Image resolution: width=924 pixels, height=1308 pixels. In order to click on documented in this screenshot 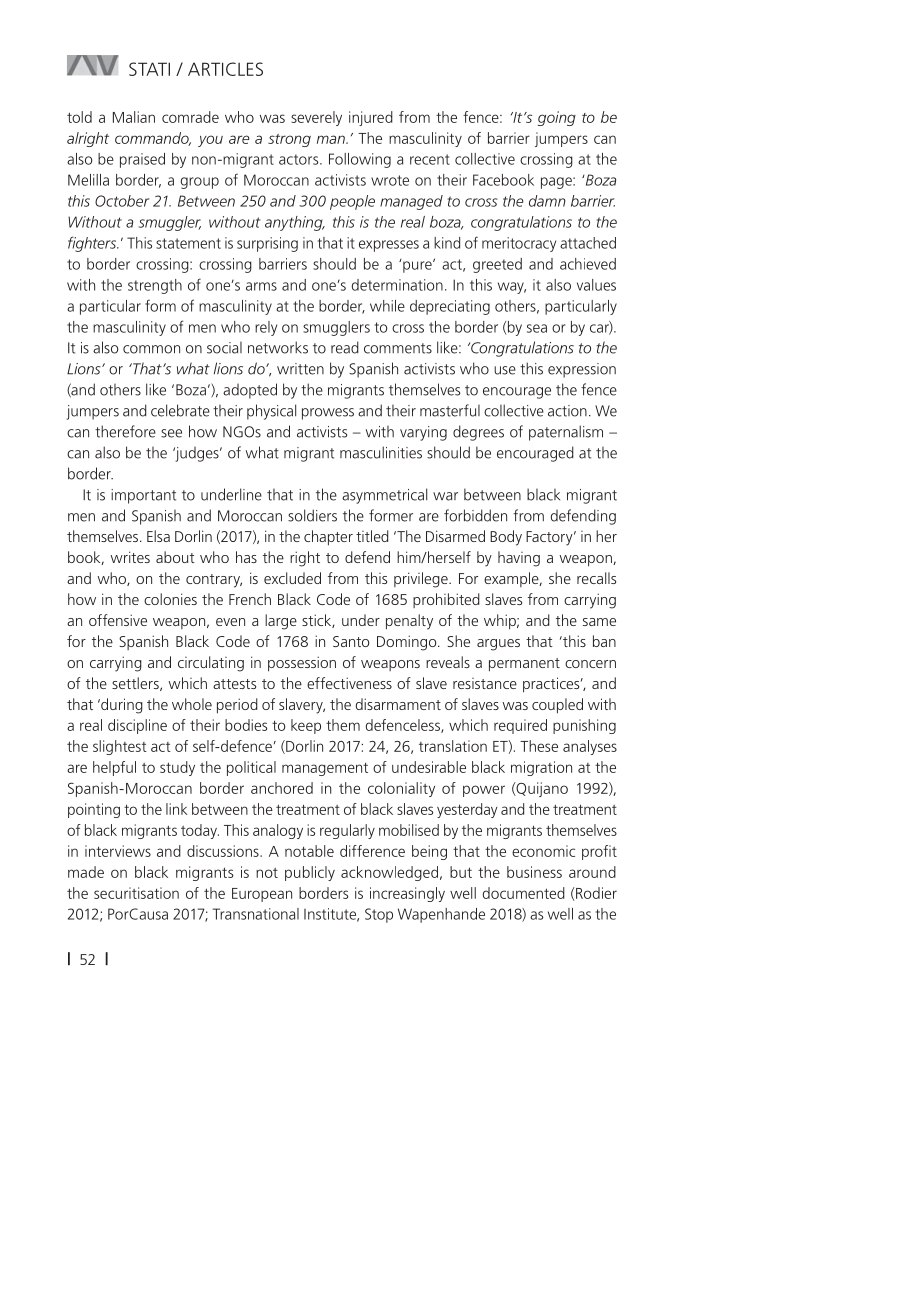, I will do `click(524, 893)`.
